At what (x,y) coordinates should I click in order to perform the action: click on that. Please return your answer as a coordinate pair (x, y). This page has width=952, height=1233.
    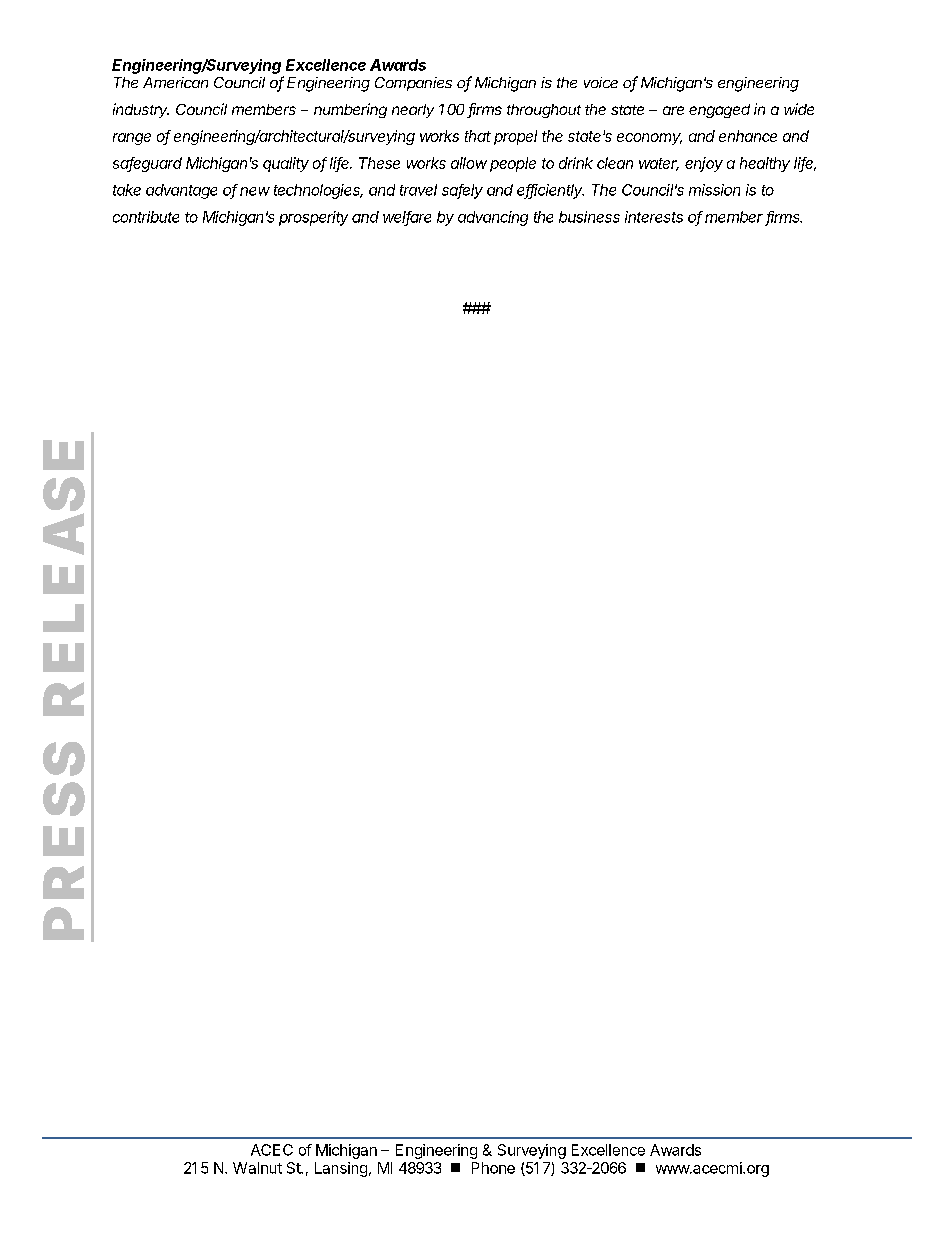
    Looking at the image, I should click on (478, 136).
